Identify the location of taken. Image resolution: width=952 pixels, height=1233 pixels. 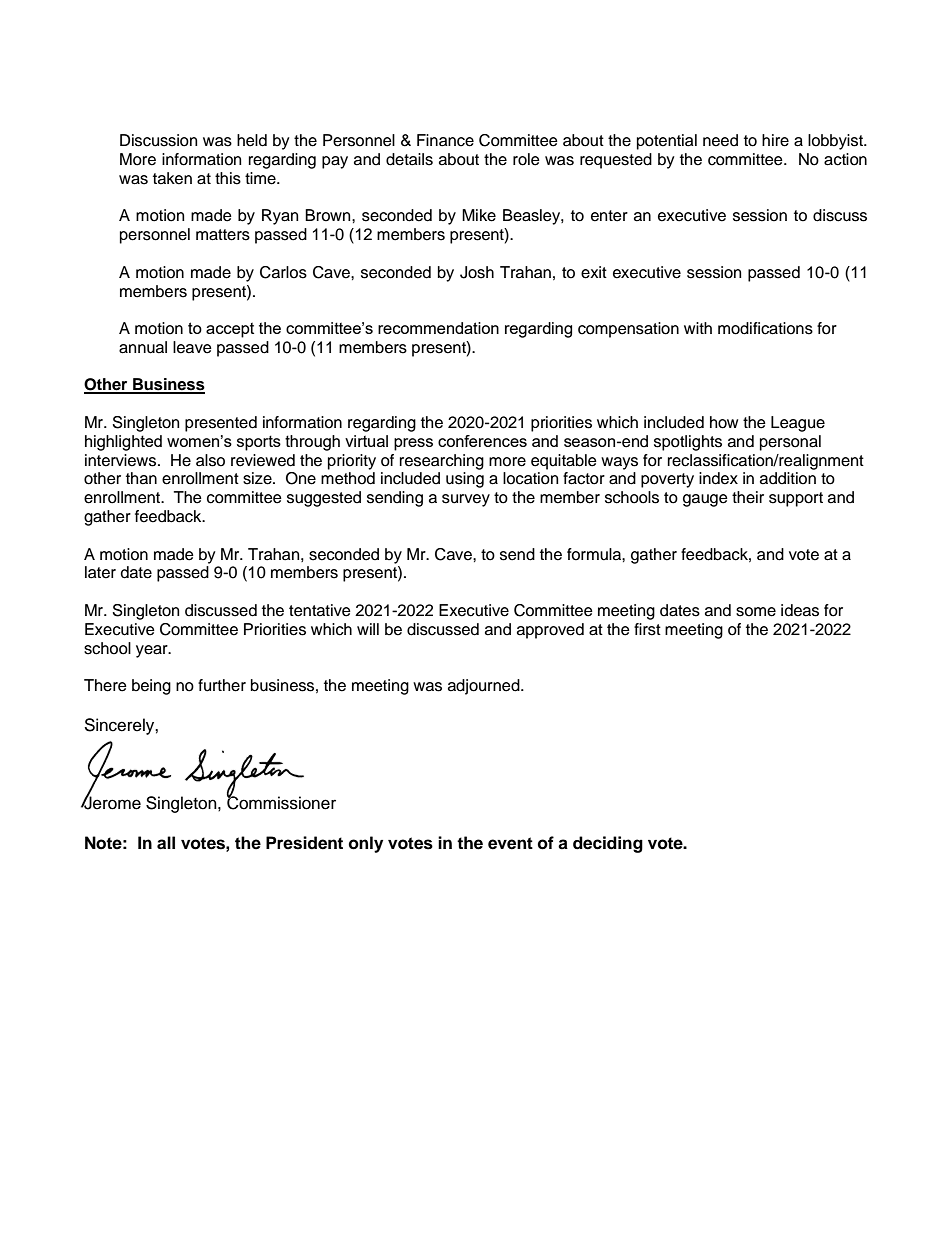
(172, 178).
